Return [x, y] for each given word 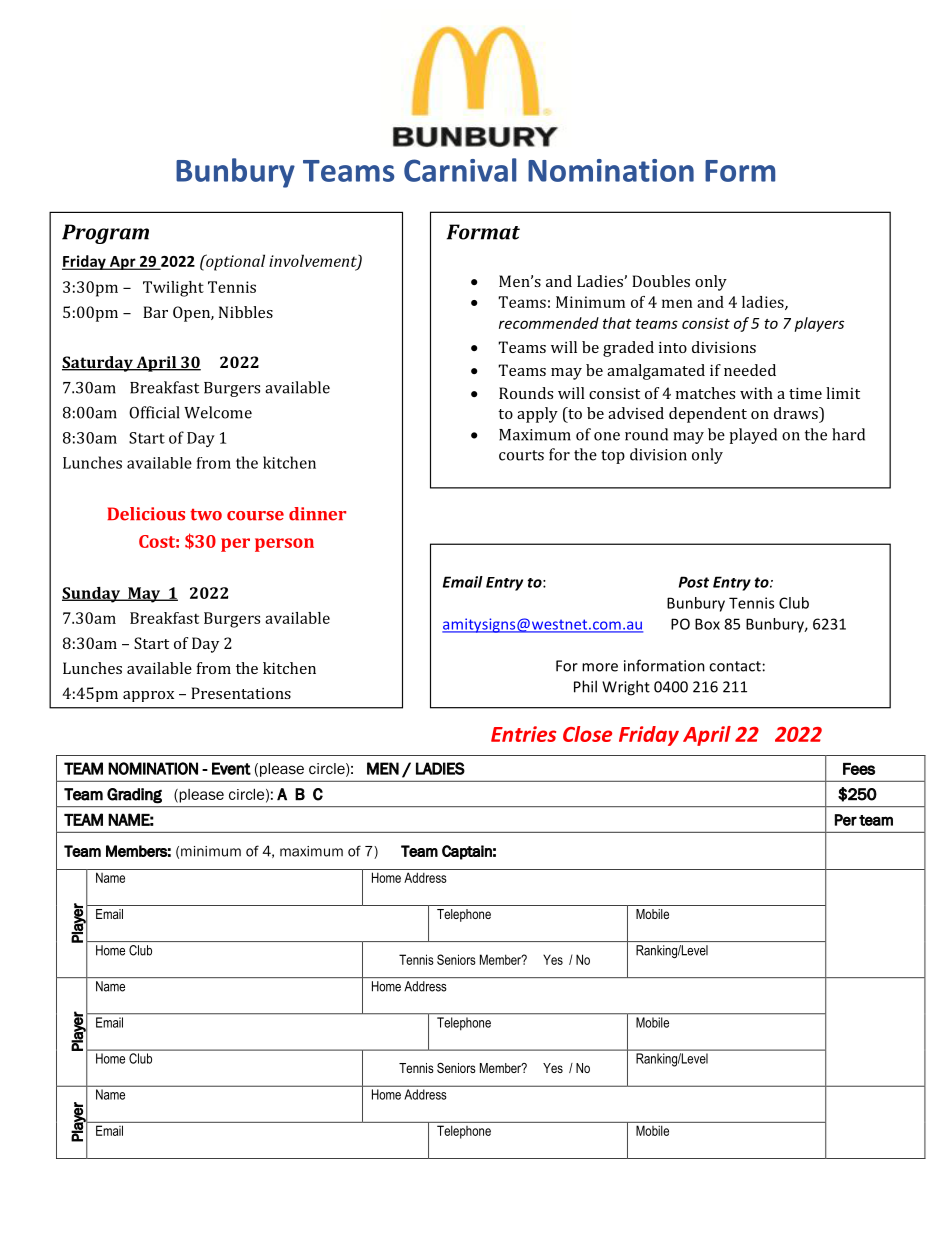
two [206, 515]
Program [105, 234]
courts [521, 455]
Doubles [661, 281]
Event [231, 768]
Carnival [460, 170]
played [753, 436]
